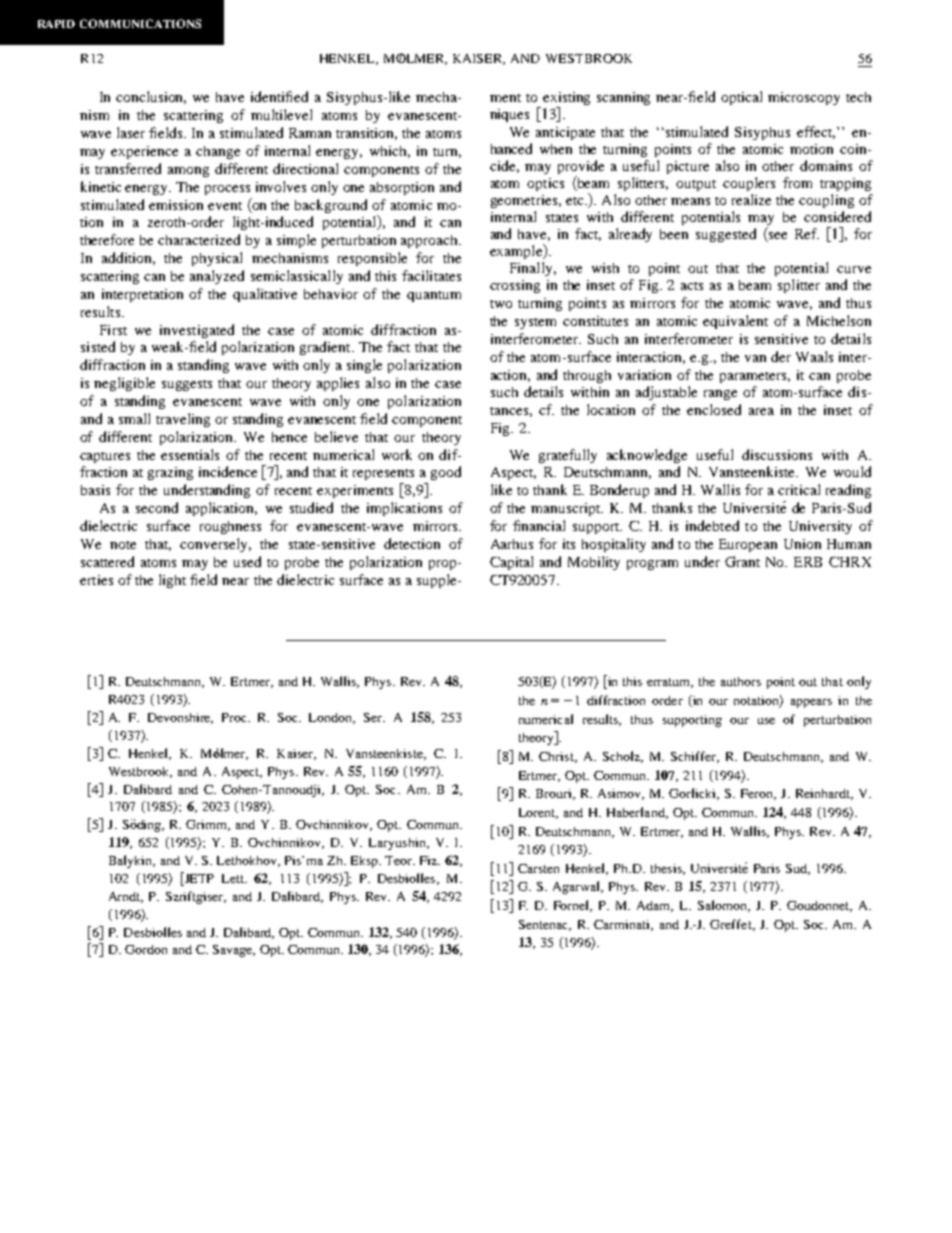 The height and width of the page is (1233, 952). I want to click on small, so click(134, 418).
